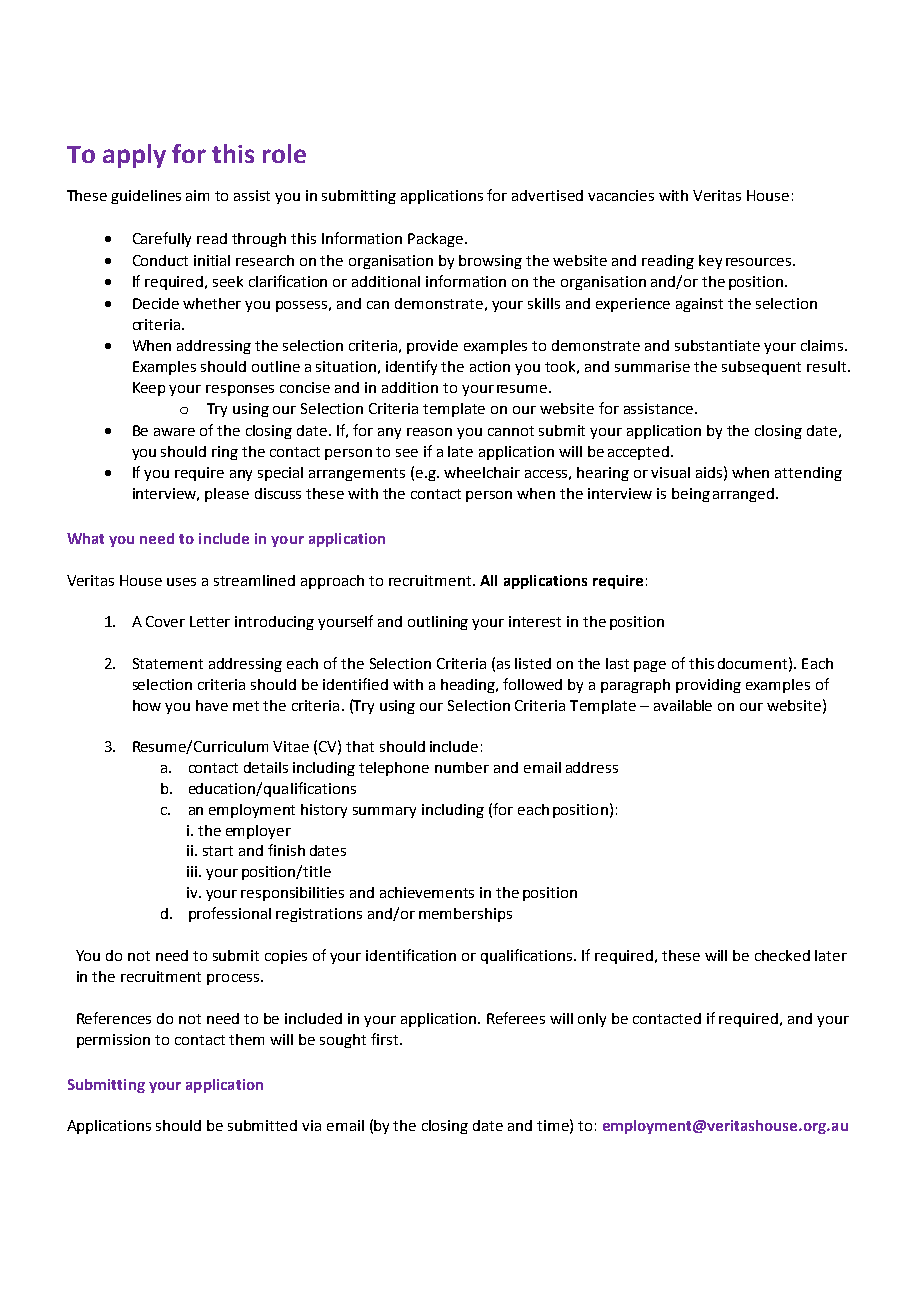 Image resolution: width=924 pixels, height=1307 pixels. What do you see at coordinates (438, 623) in the screenshot?
I see `outlining` at bounding box center [438, 623].
